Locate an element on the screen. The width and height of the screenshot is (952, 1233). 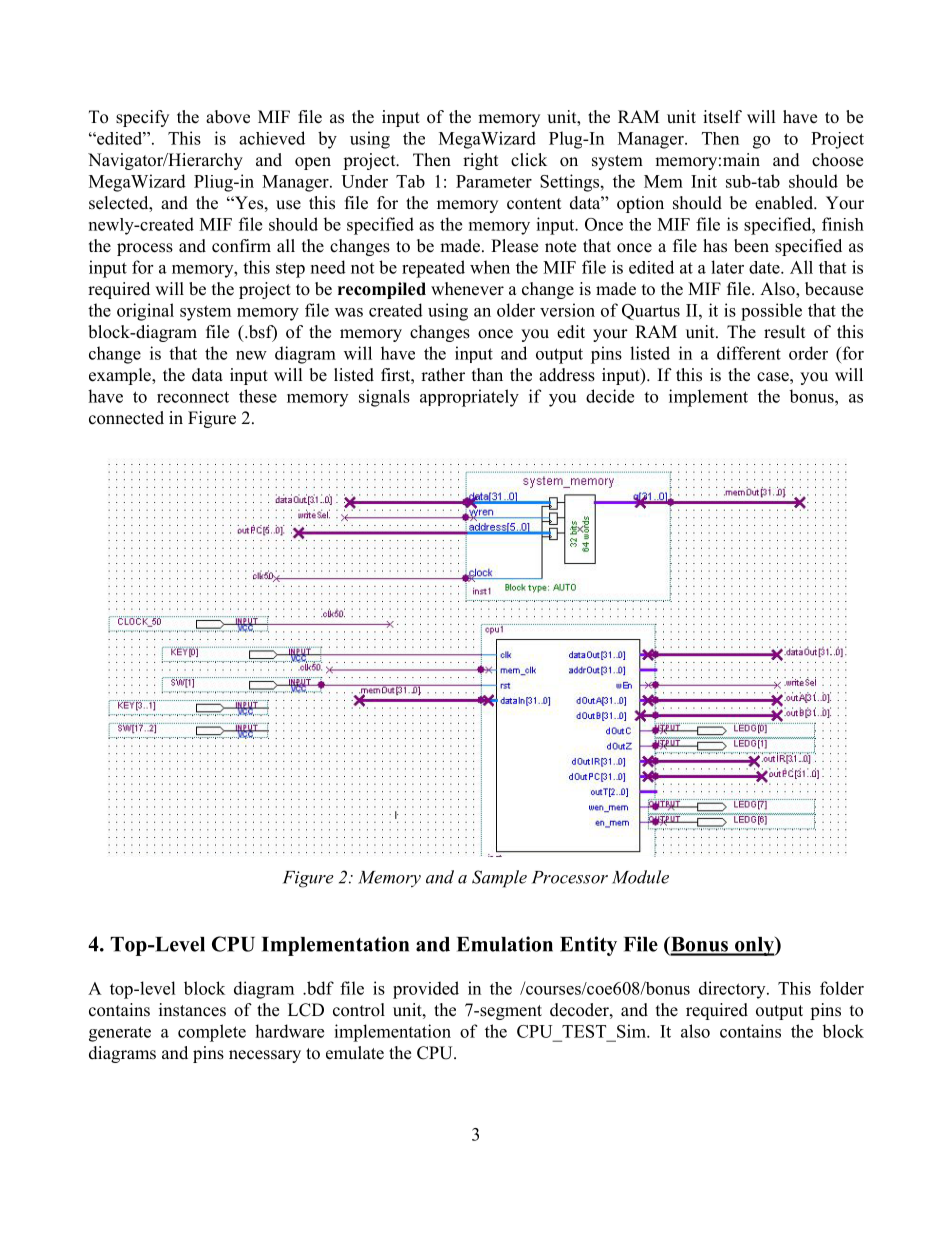
above is located at coordinates (228, 117).
